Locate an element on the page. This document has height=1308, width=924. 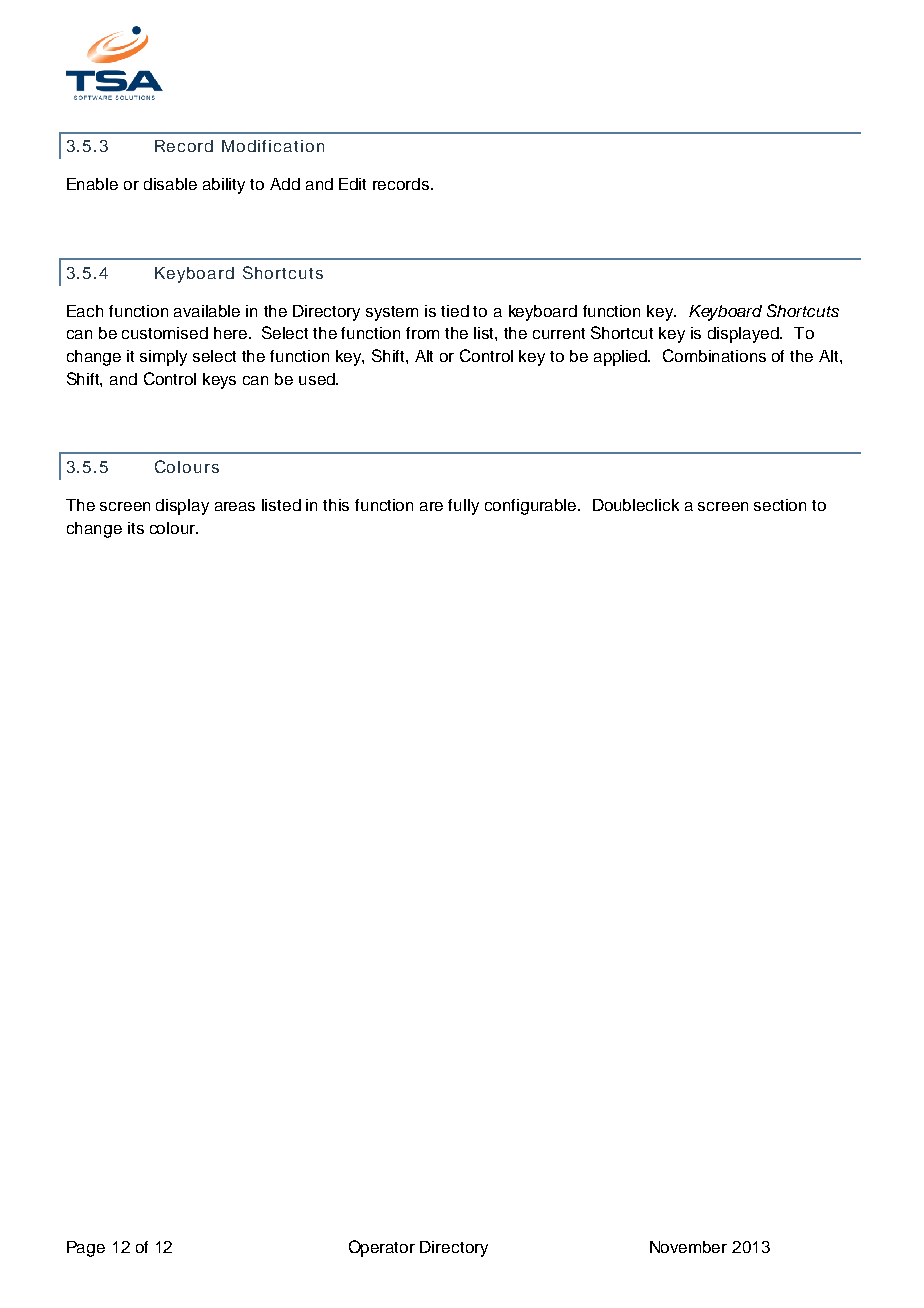
its is located at coordinates (136, 528).
